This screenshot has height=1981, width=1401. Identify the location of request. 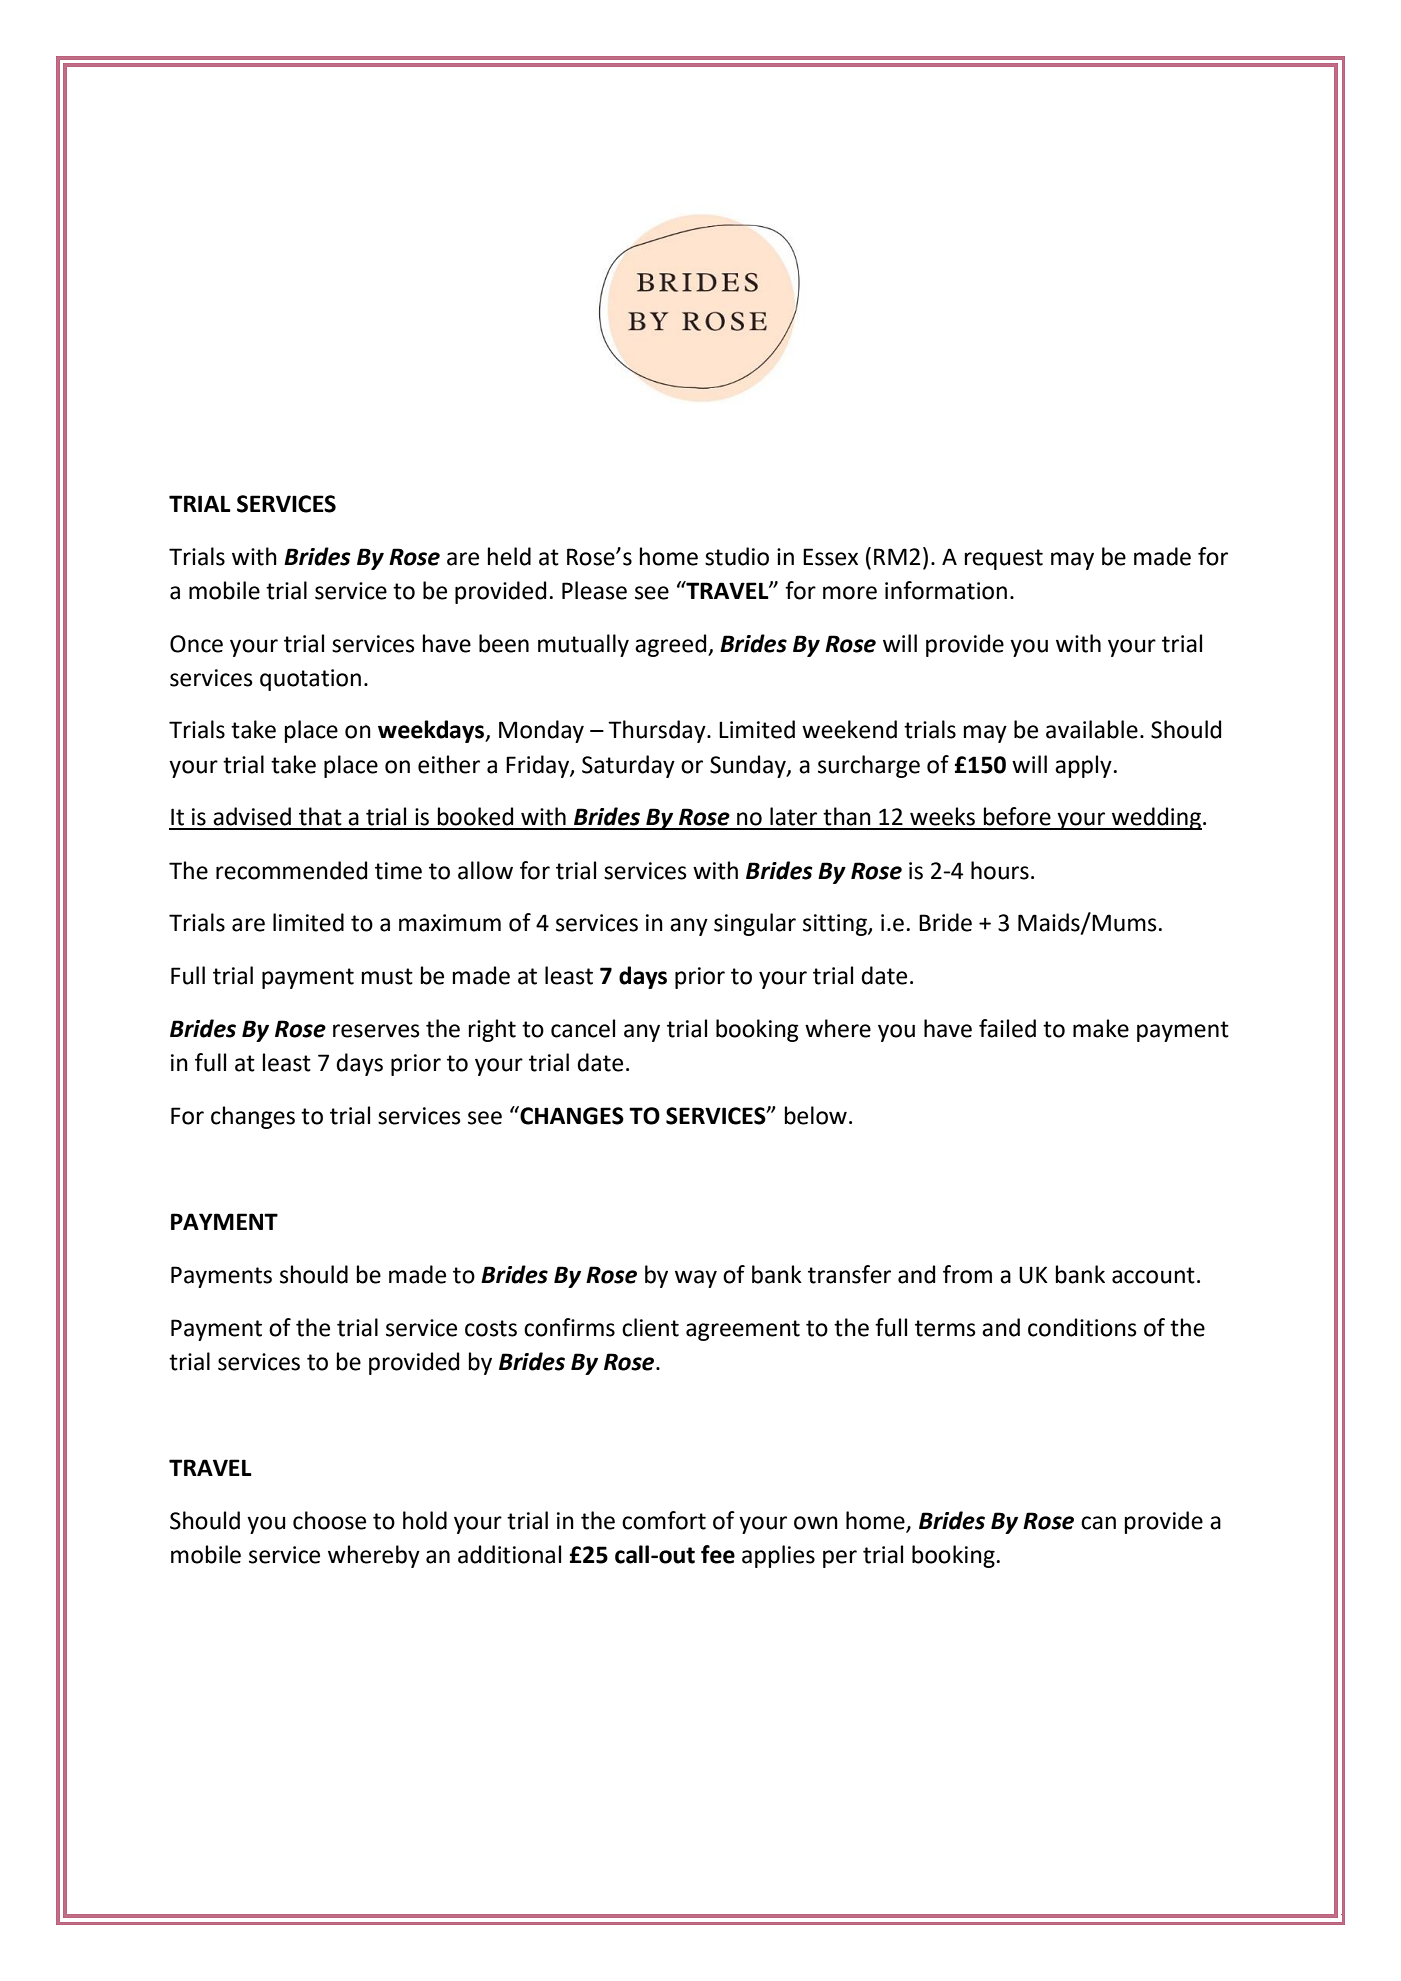
(1004, 559).
